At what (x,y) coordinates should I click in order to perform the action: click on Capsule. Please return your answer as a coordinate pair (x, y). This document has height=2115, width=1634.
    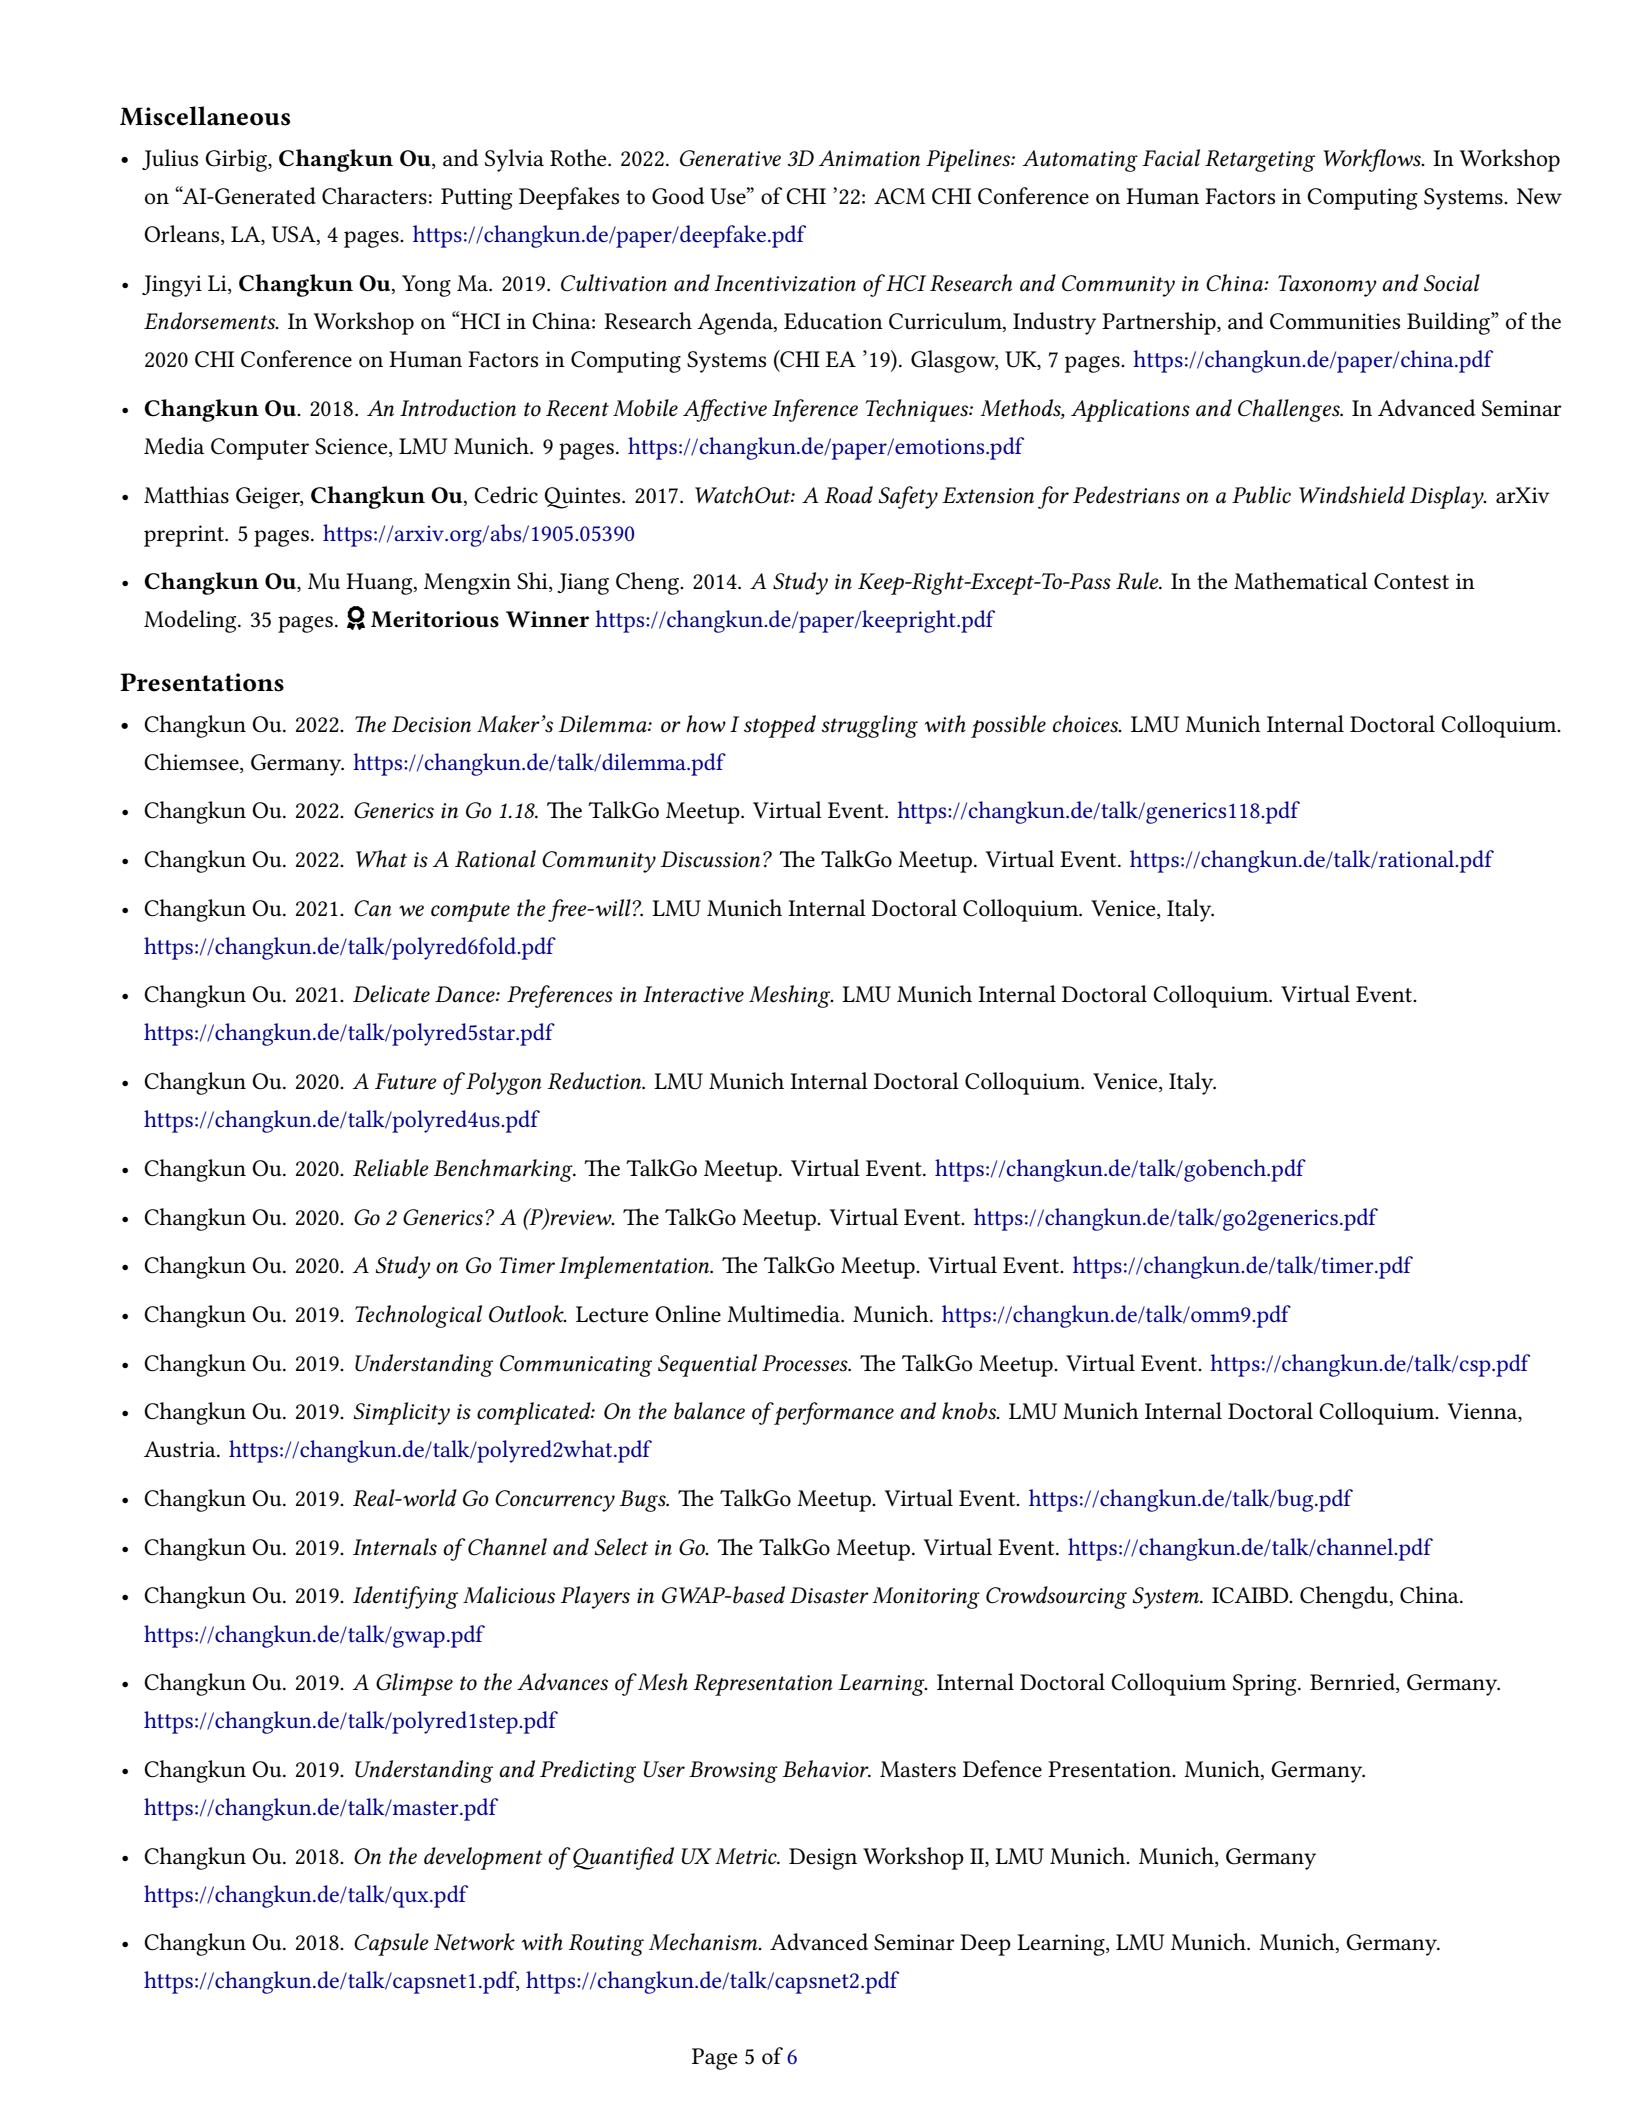
    Looking at the image, I should click on (391, 1944).
